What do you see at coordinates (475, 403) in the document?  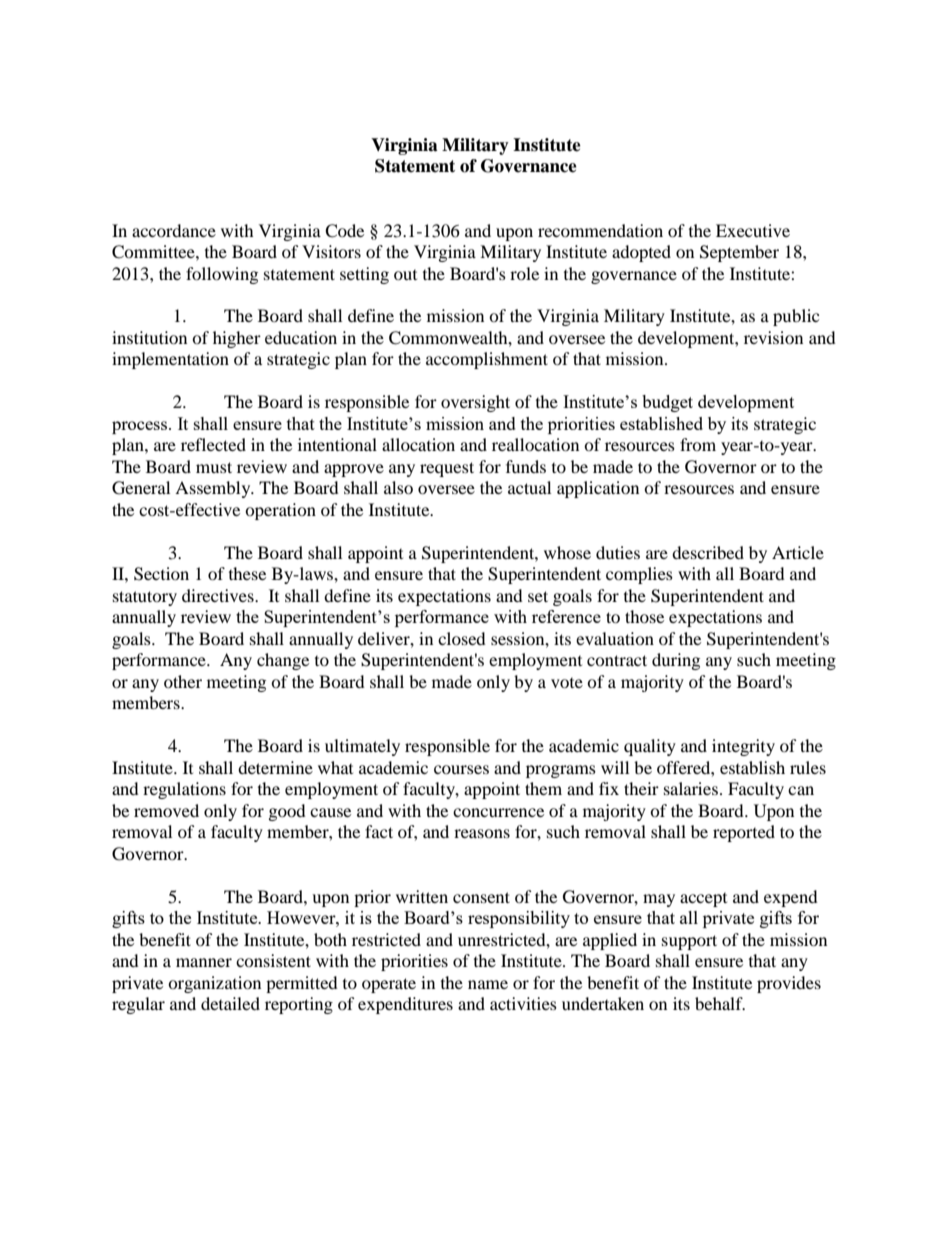 I see `oversight` at bounding box center [475, 403].
